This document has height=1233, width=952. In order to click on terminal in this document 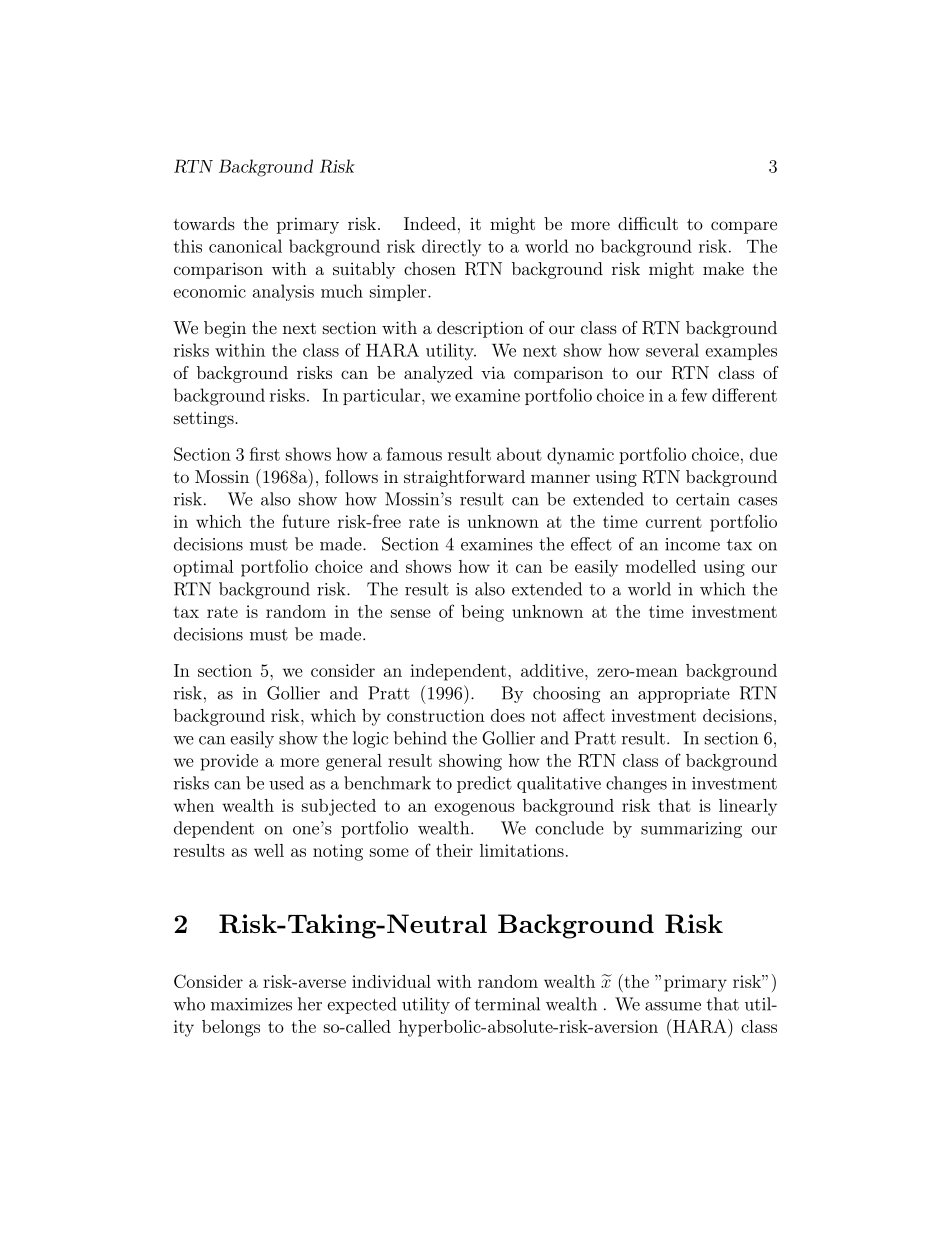, I will do `click(507, 1004)`.
